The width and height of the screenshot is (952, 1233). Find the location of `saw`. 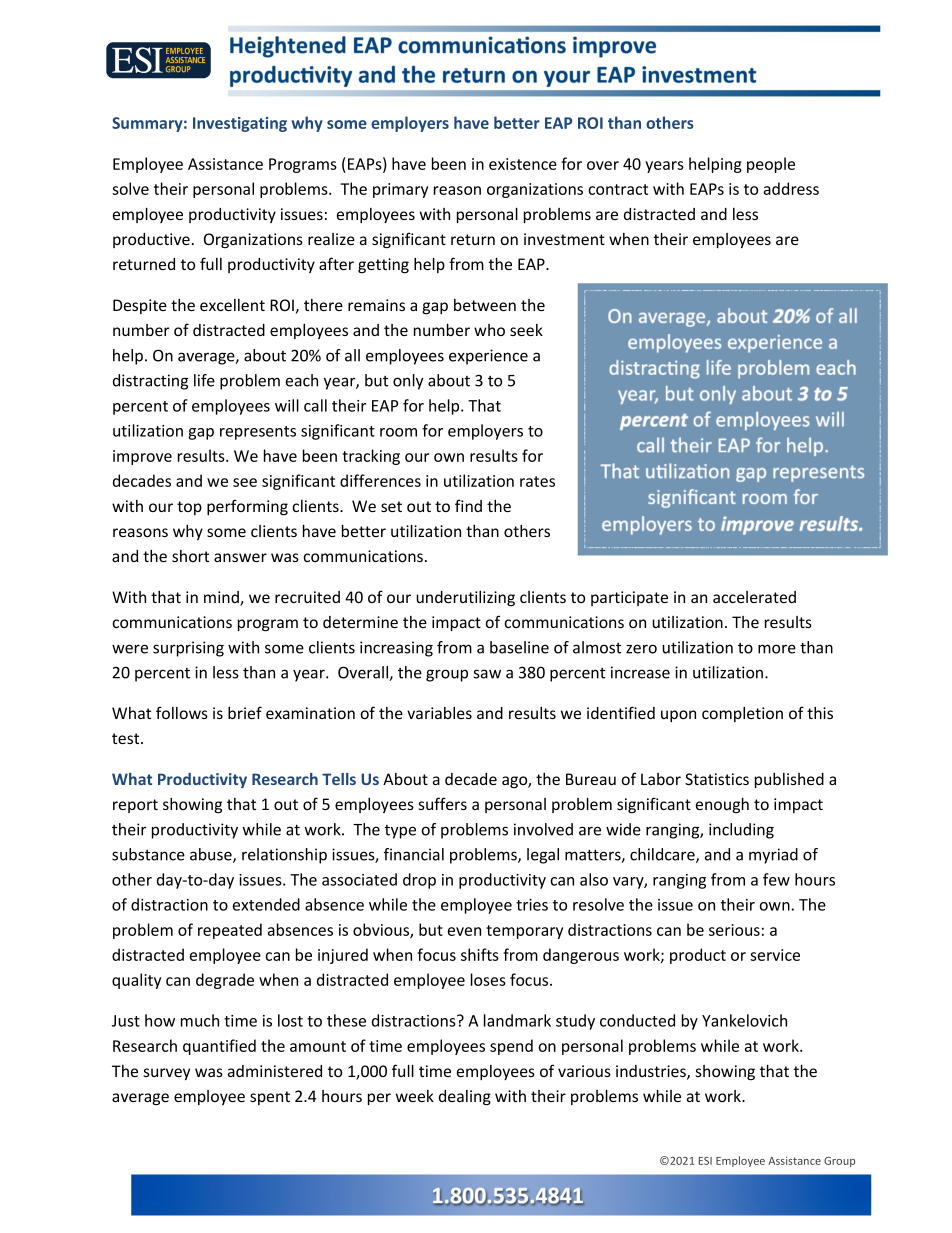

saw is located at coordinates (487, 674).
